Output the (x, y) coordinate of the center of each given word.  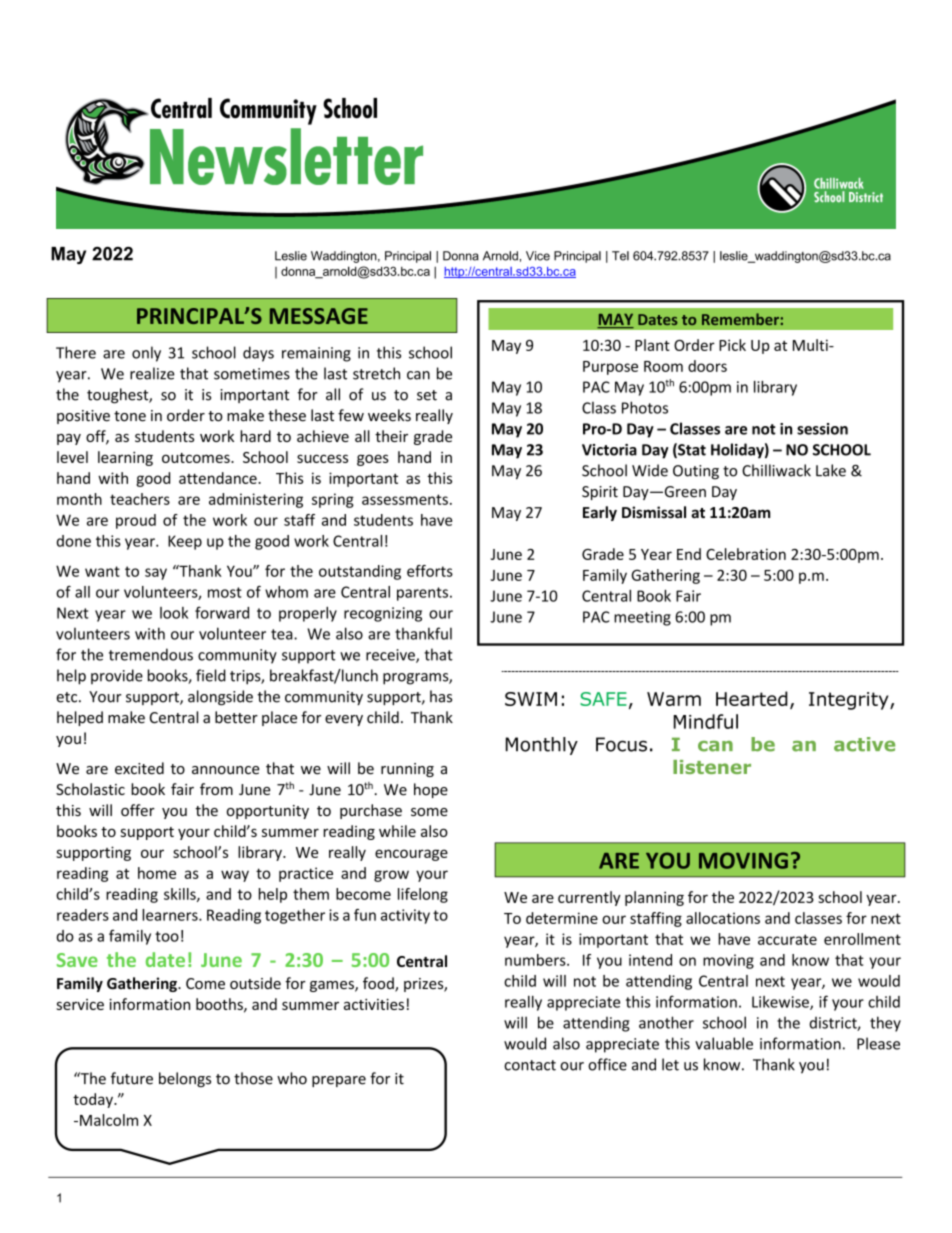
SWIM (531, 699)
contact (530, 1065)
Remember (740, 319)
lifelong (423, 895)
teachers (140, 499)
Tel (620, 256)
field (211, 675)
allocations (723, 918)
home (157, 873)
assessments (405, 499)
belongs (185, 1079)
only (146, 354)
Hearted (752, 698)
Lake (831, 470)
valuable (724, 1043)
